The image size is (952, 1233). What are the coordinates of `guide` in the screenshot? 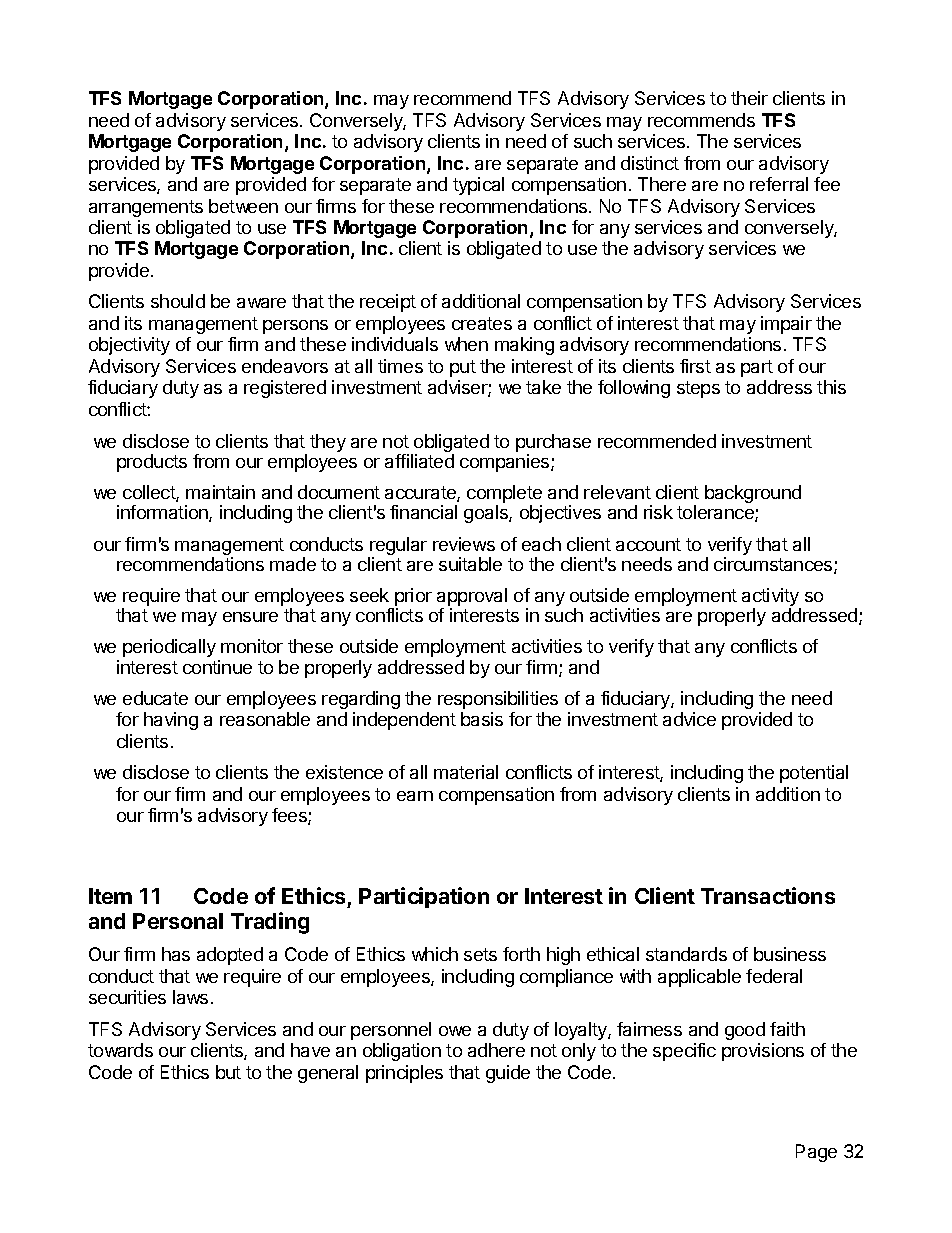 It's located at (508, 1074).
